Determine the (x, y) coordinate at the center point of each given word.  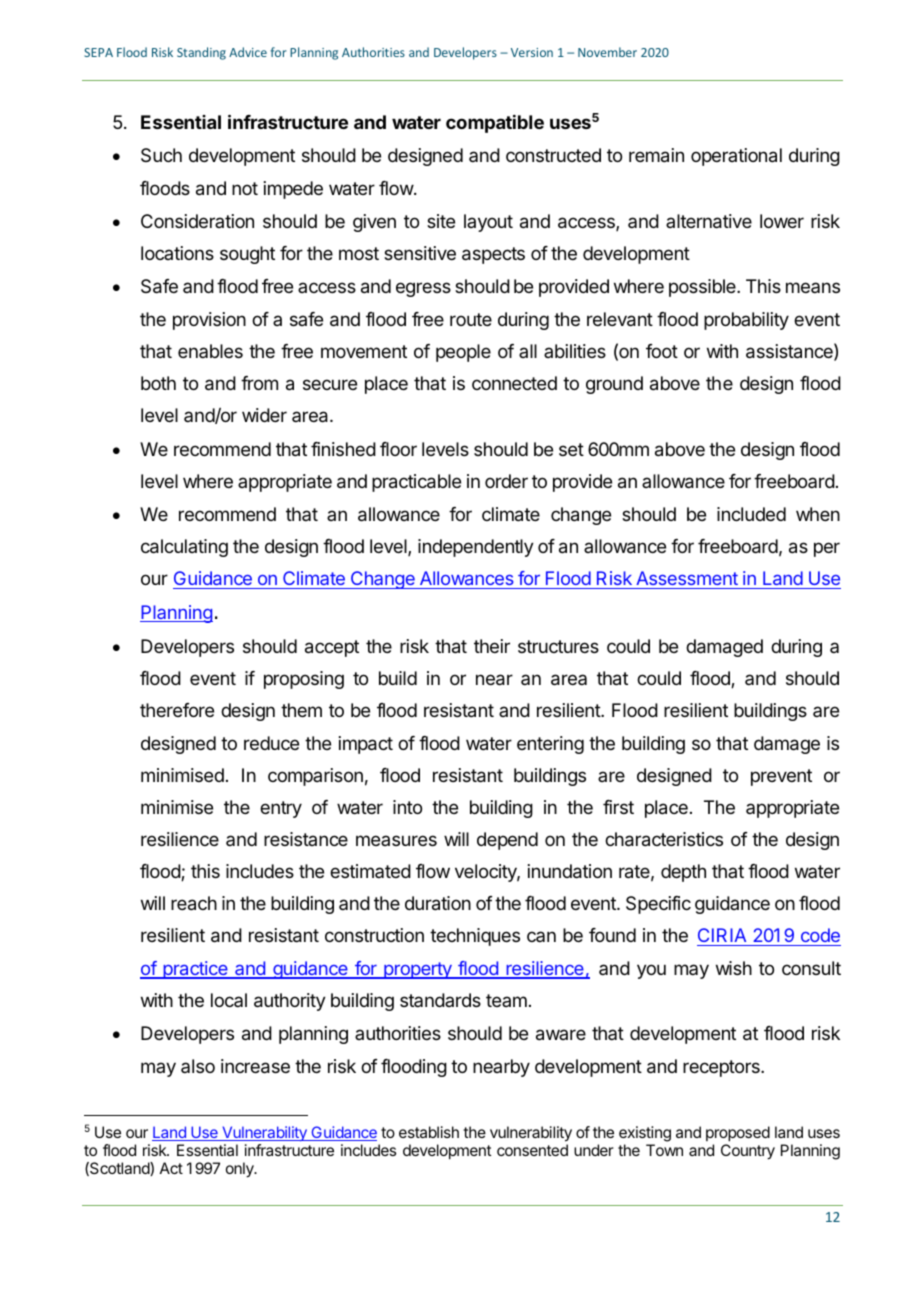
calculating (184, 548)
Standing (201, 53)
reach (194, 903)
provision (209, 321)
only (241, 1170)
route (471, 319)
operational (736, 157)
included (751, 514)
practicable (416, 483)
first (618, 807)
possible (703, 288)
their (492, 646)
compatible (495, 124)
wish (734, 968)
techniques (475, 937)
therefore (177, 710)
